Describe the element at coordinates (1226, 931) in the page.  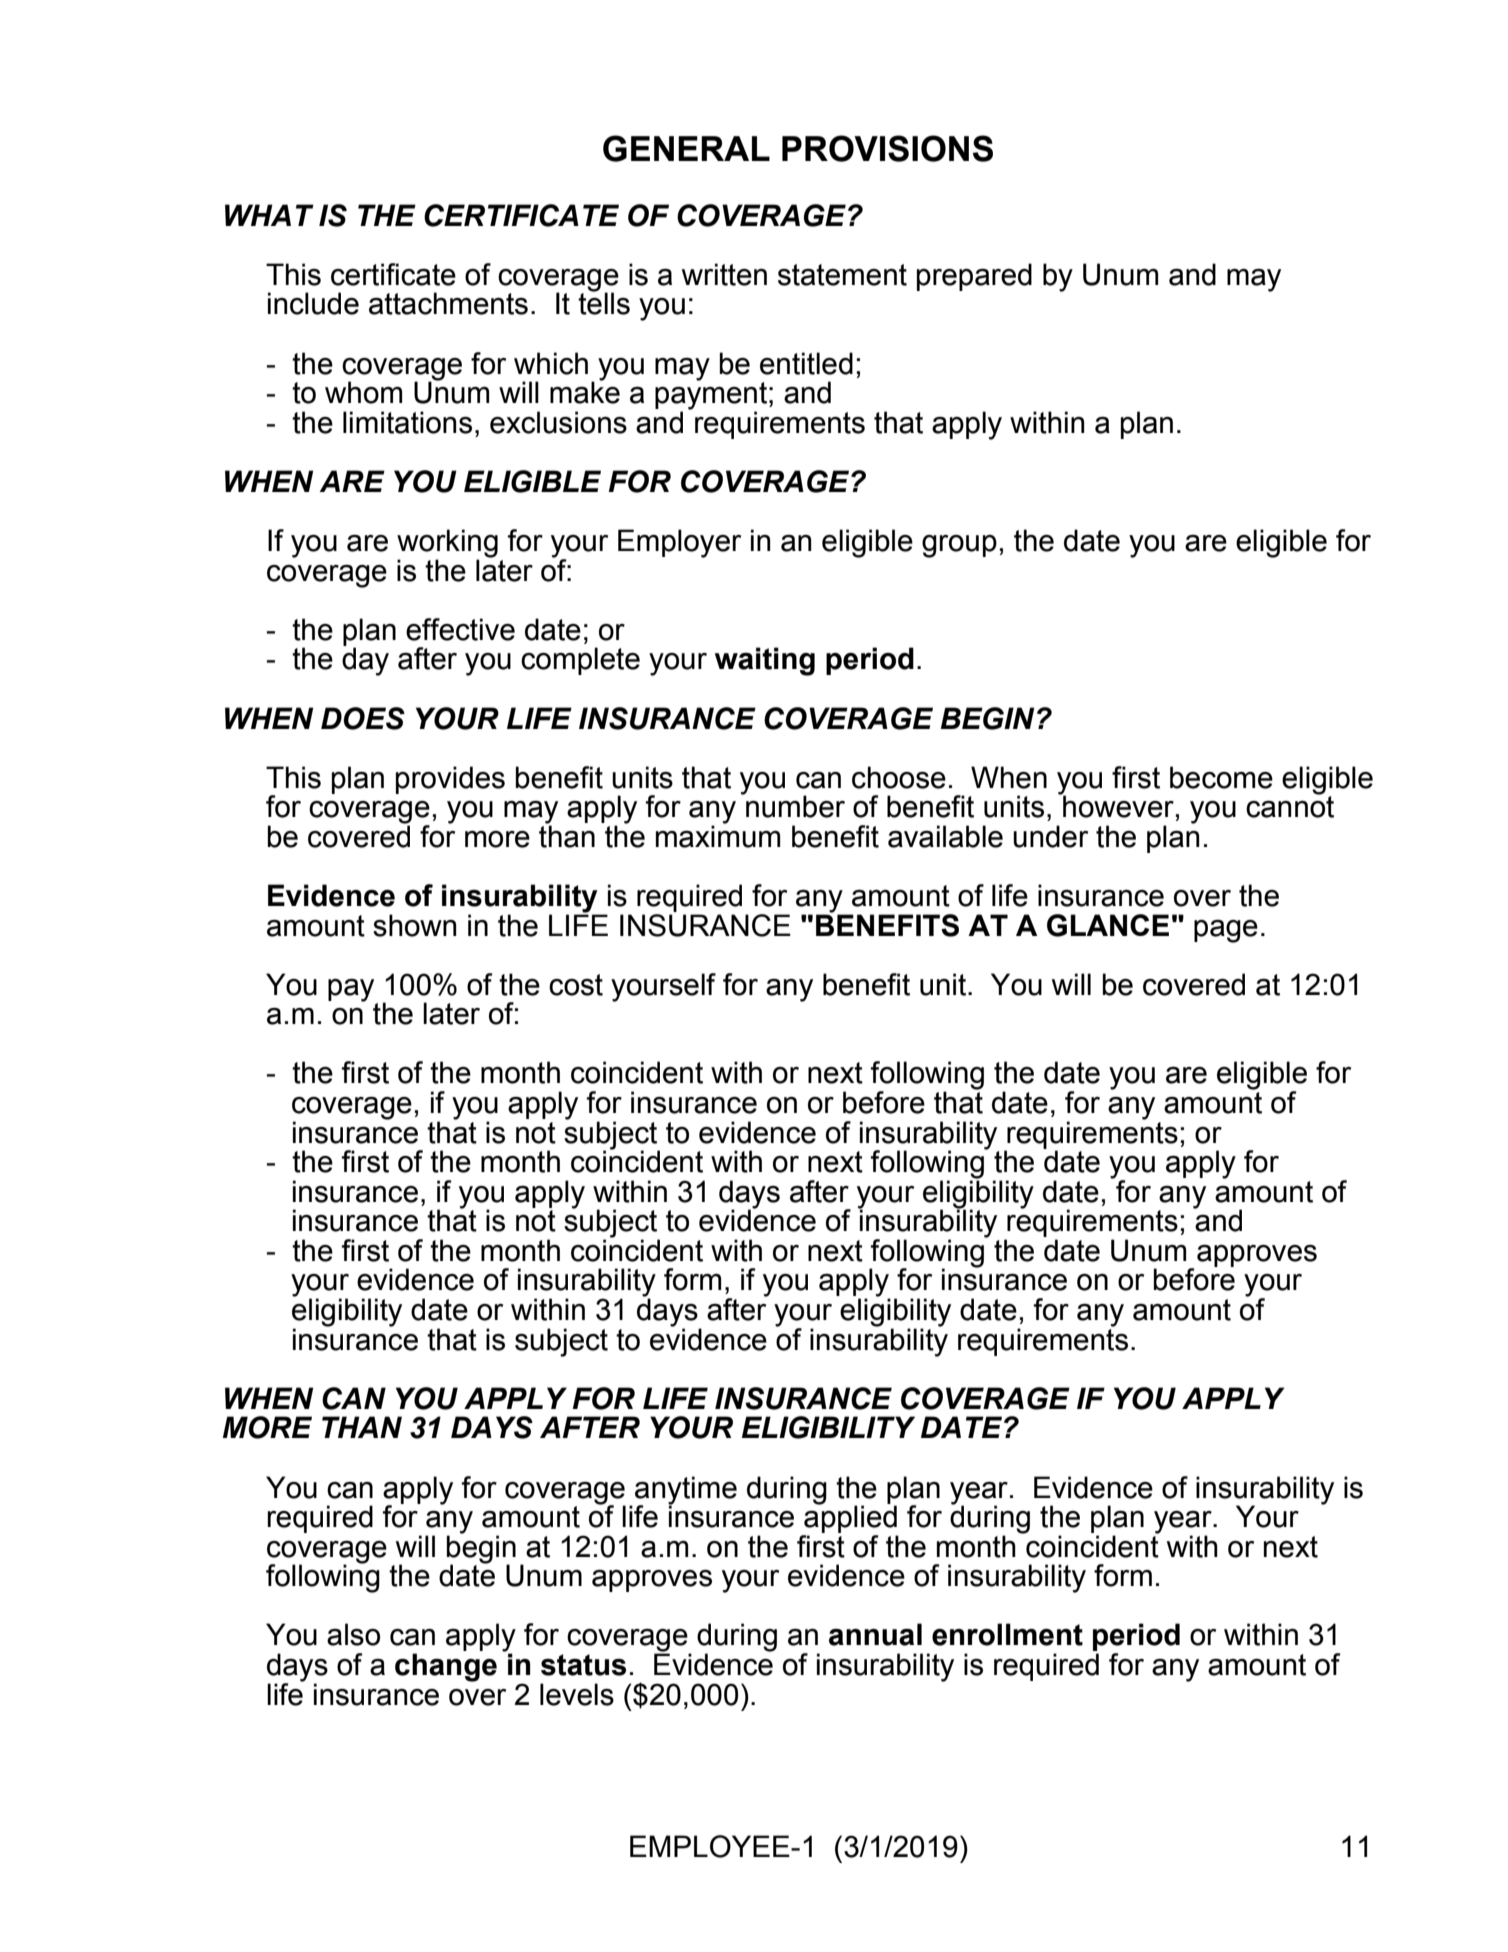
I see `page` at that location.
